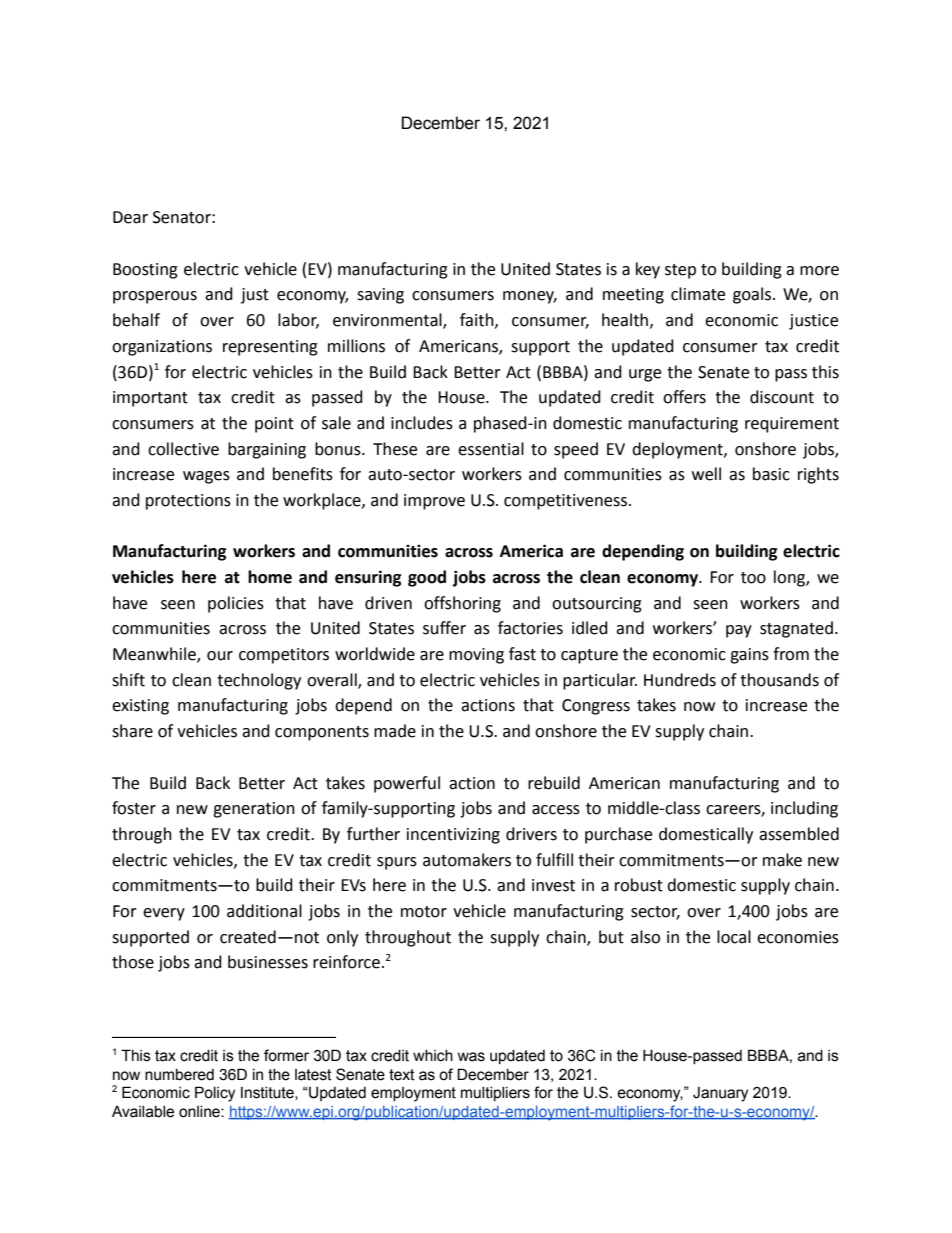  Describe the element at coordinates (680, 271) in the page. I see `step` at that location.
